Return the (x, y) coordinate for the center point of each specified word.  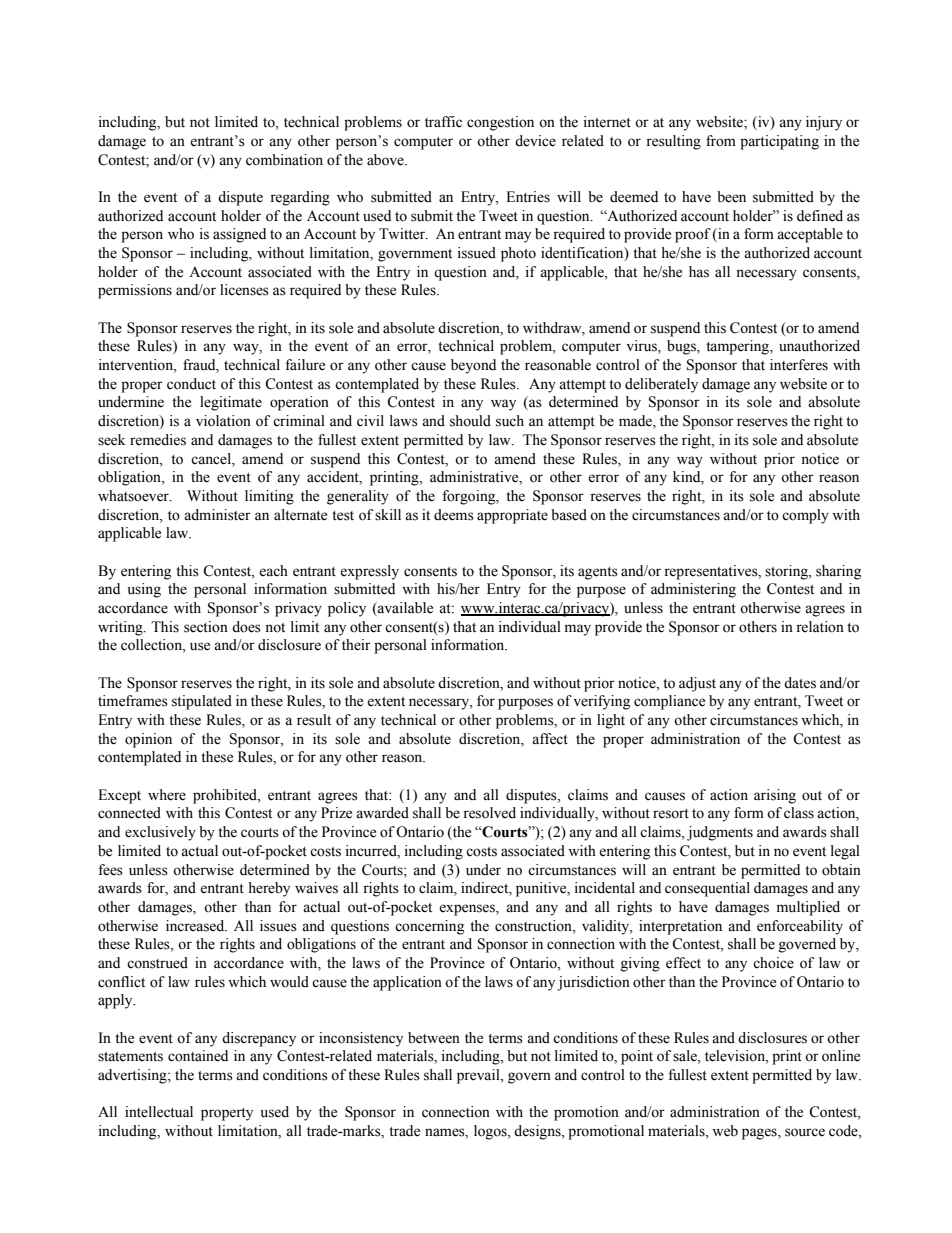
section (206, 627)
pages (760, 1134)
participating (779, 142)
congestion (500, 123)
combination (284, 160)
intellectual (159, 1112)
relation (820, 627)
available (404, 609)
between (434, 1038)
